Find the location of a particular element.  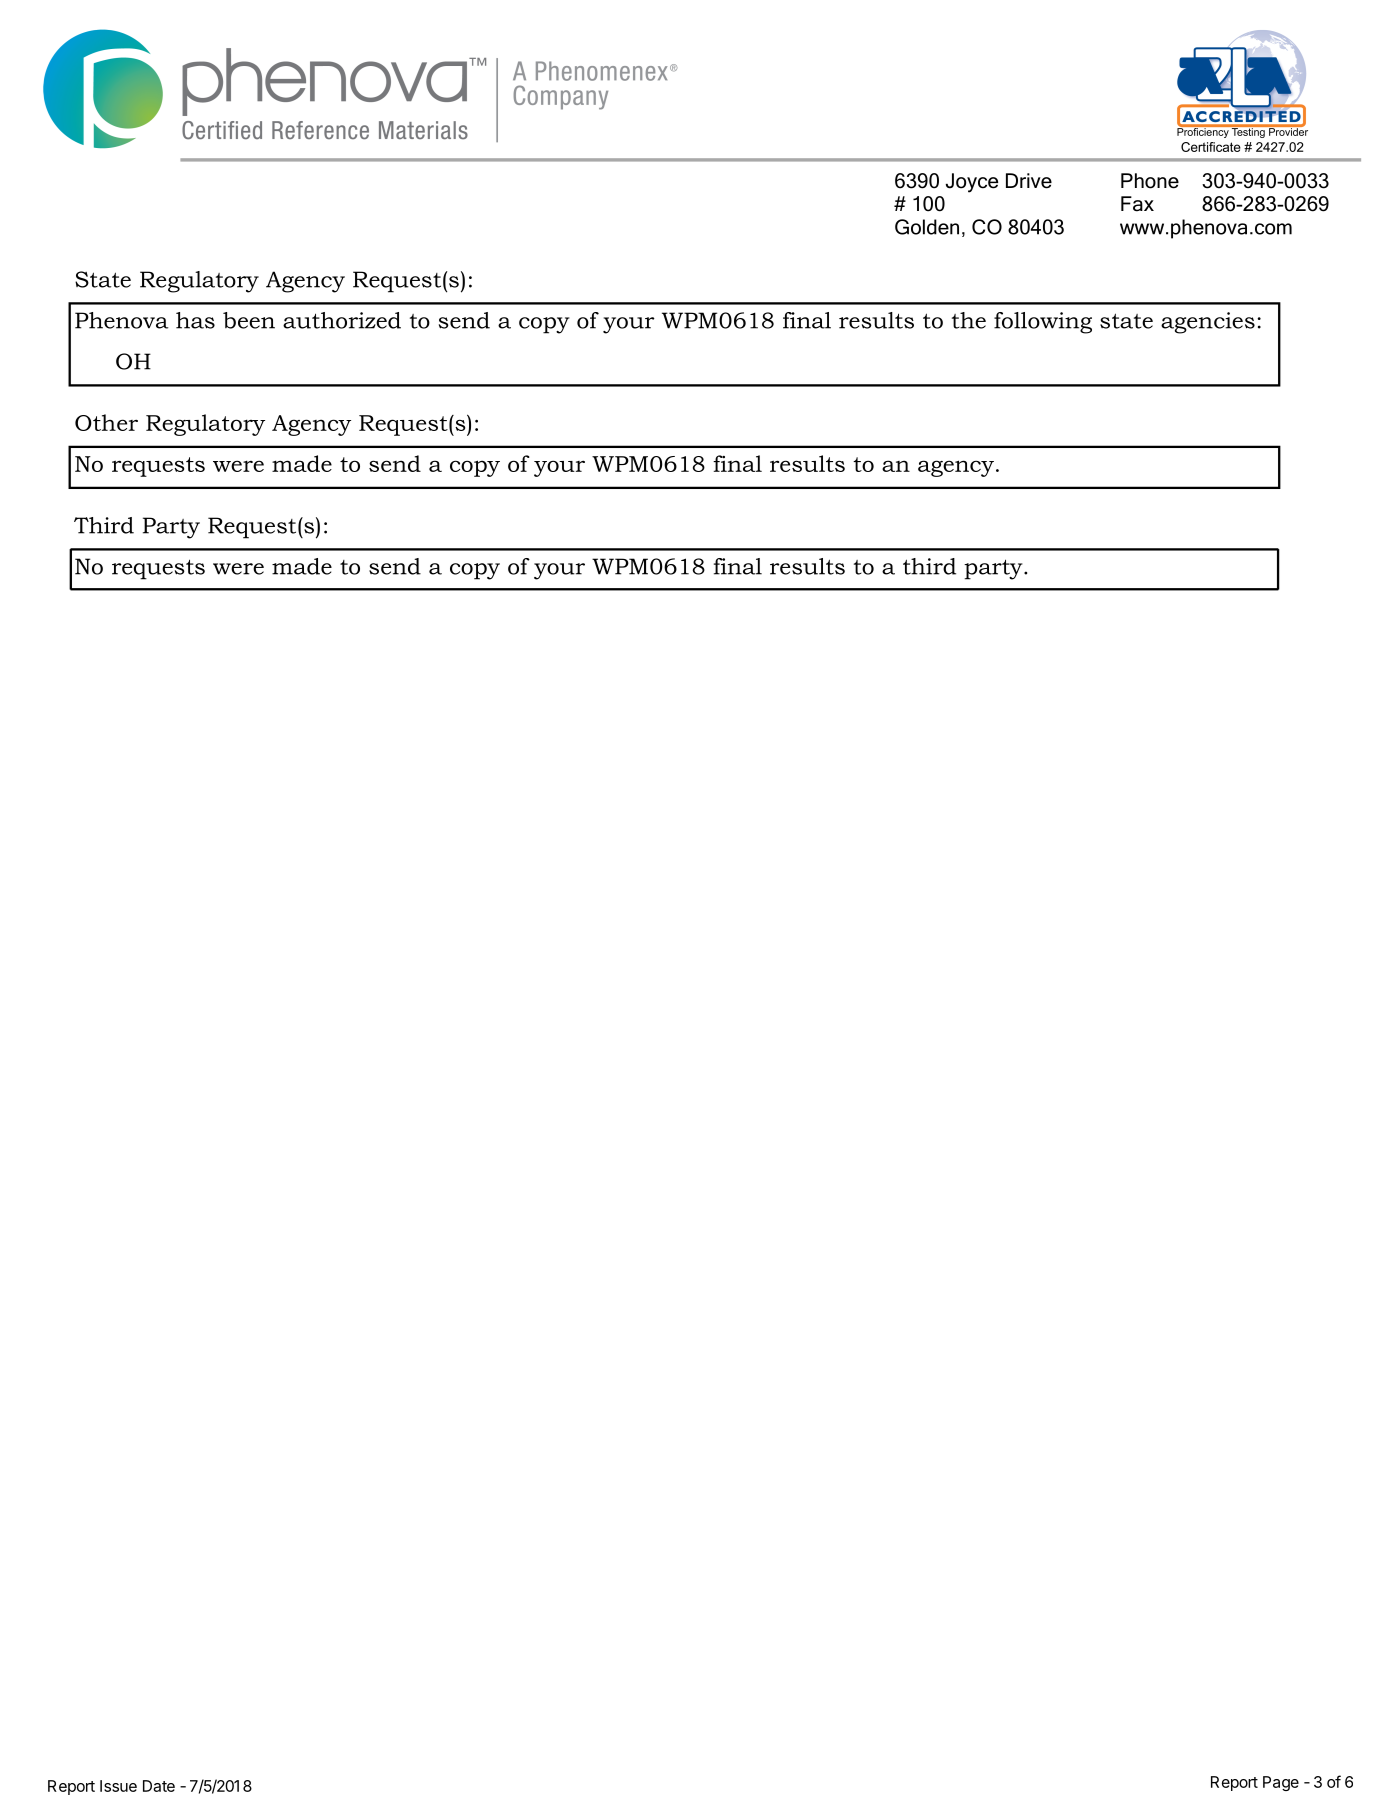

Date is located at coordinates (159, 1786).
